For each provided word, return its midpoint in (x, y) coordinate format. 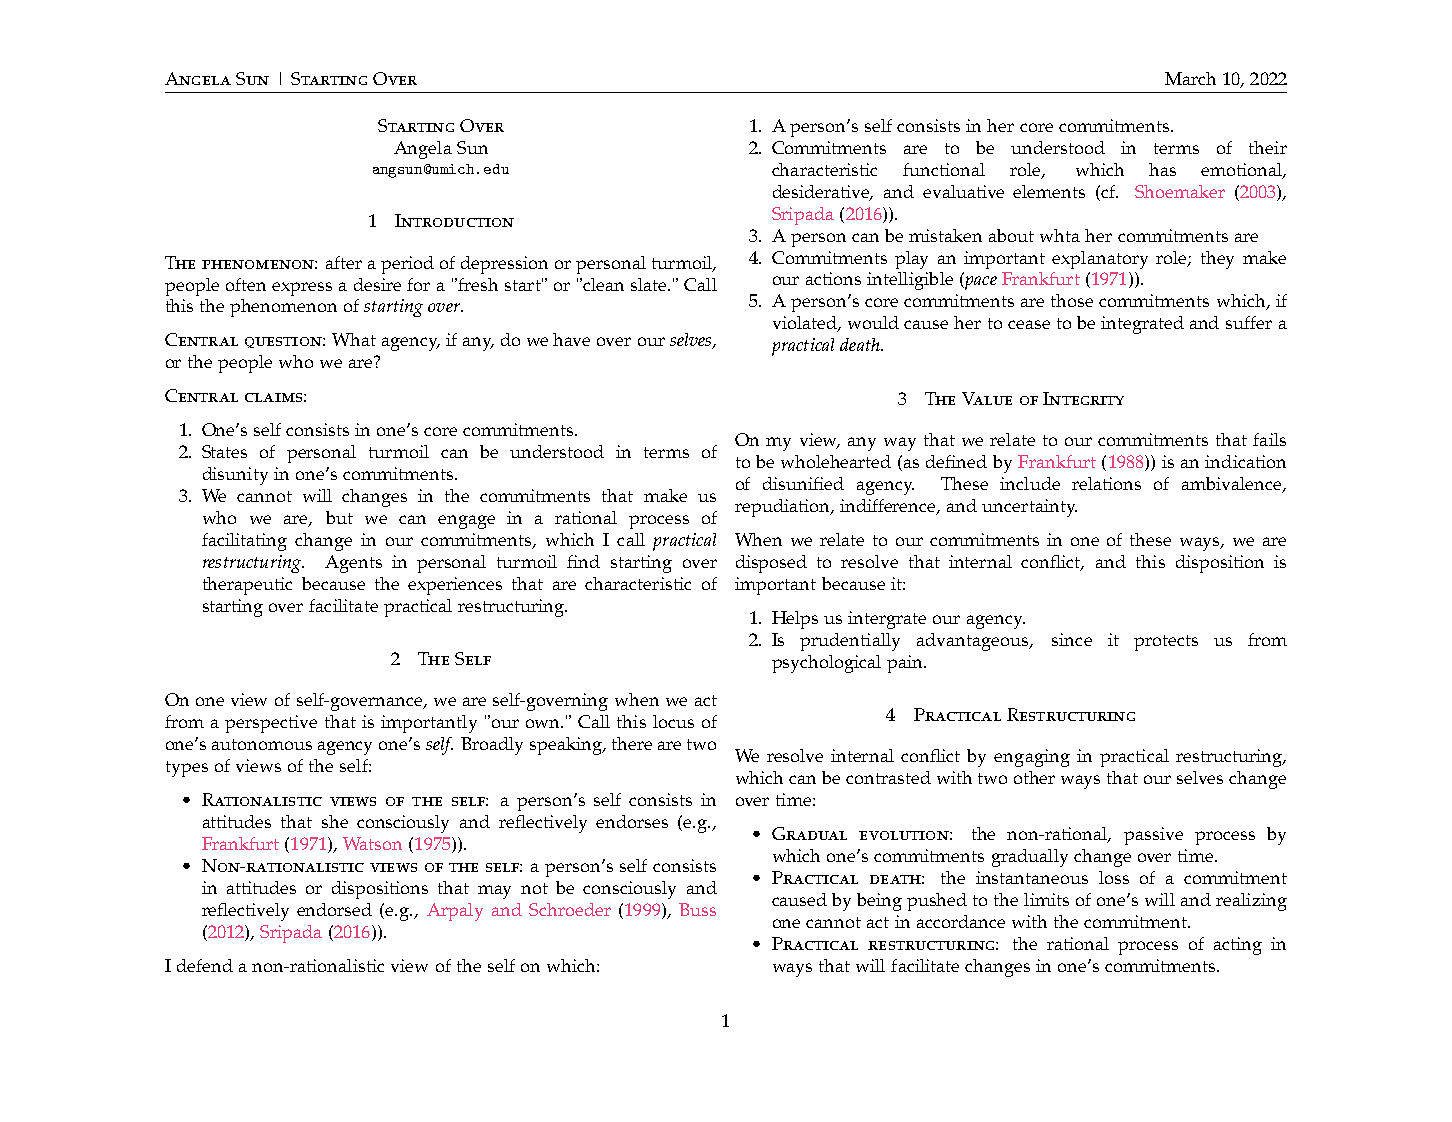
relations (1106, 483)
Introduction (454, 220)
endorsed (334, 909)
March (1190, 78)
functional (944, 169)
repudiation (784, 508)
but (339, 517)
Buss (697, 909)
